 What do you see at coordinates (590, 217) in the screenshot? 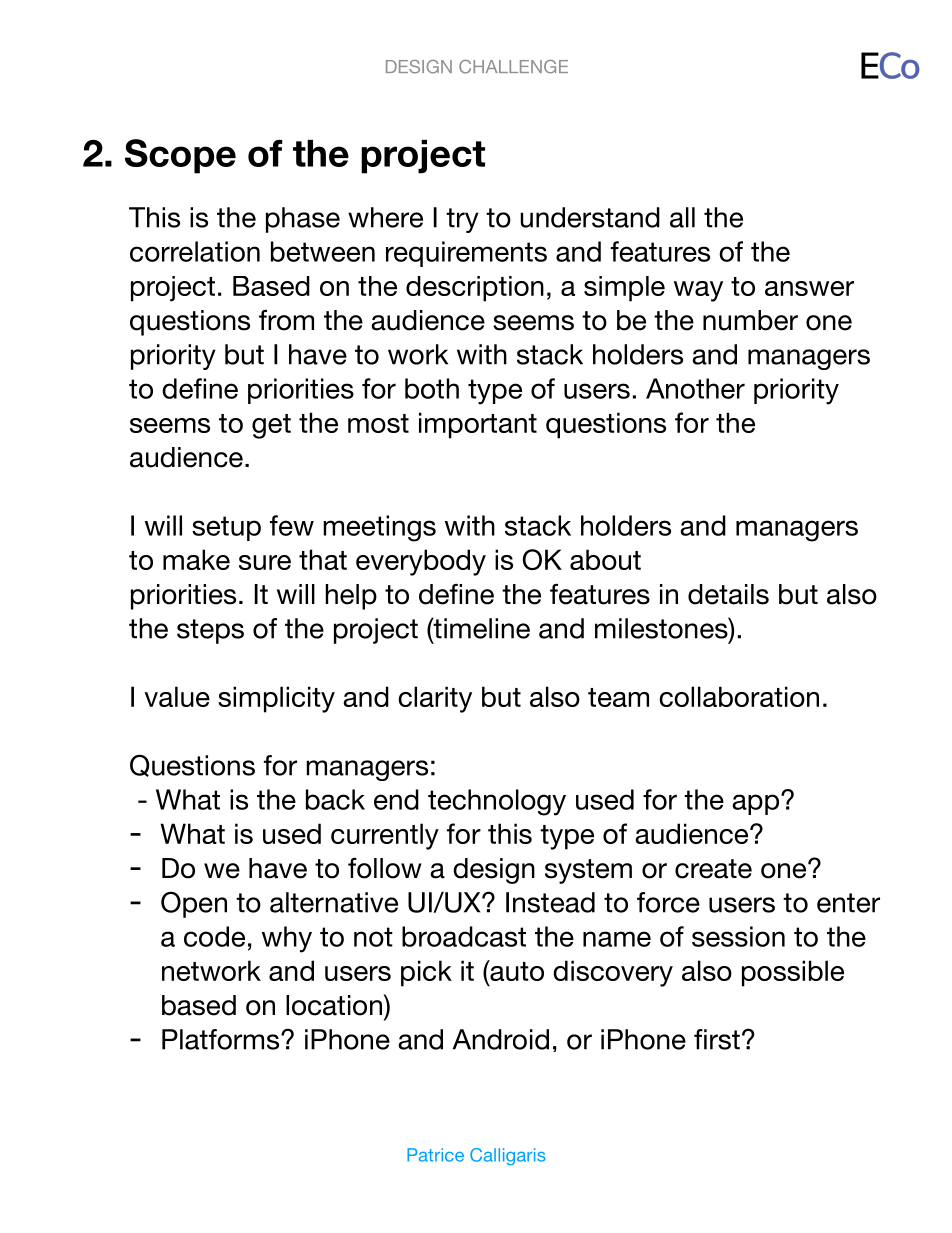
I see `understand` at bounding box center [590, 217].
